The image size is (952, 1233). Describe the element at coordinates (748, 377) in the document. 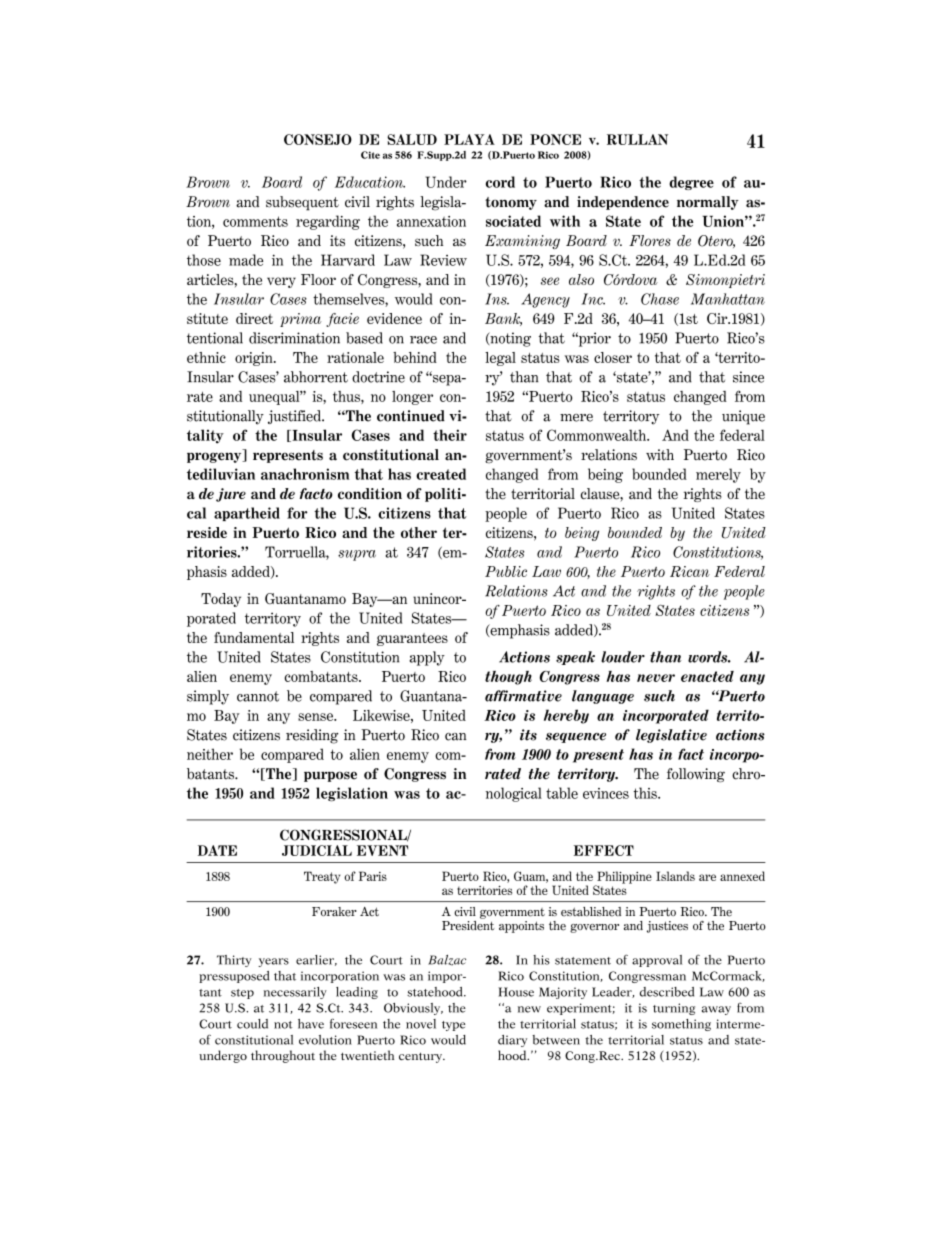

I see `since` at that location.
